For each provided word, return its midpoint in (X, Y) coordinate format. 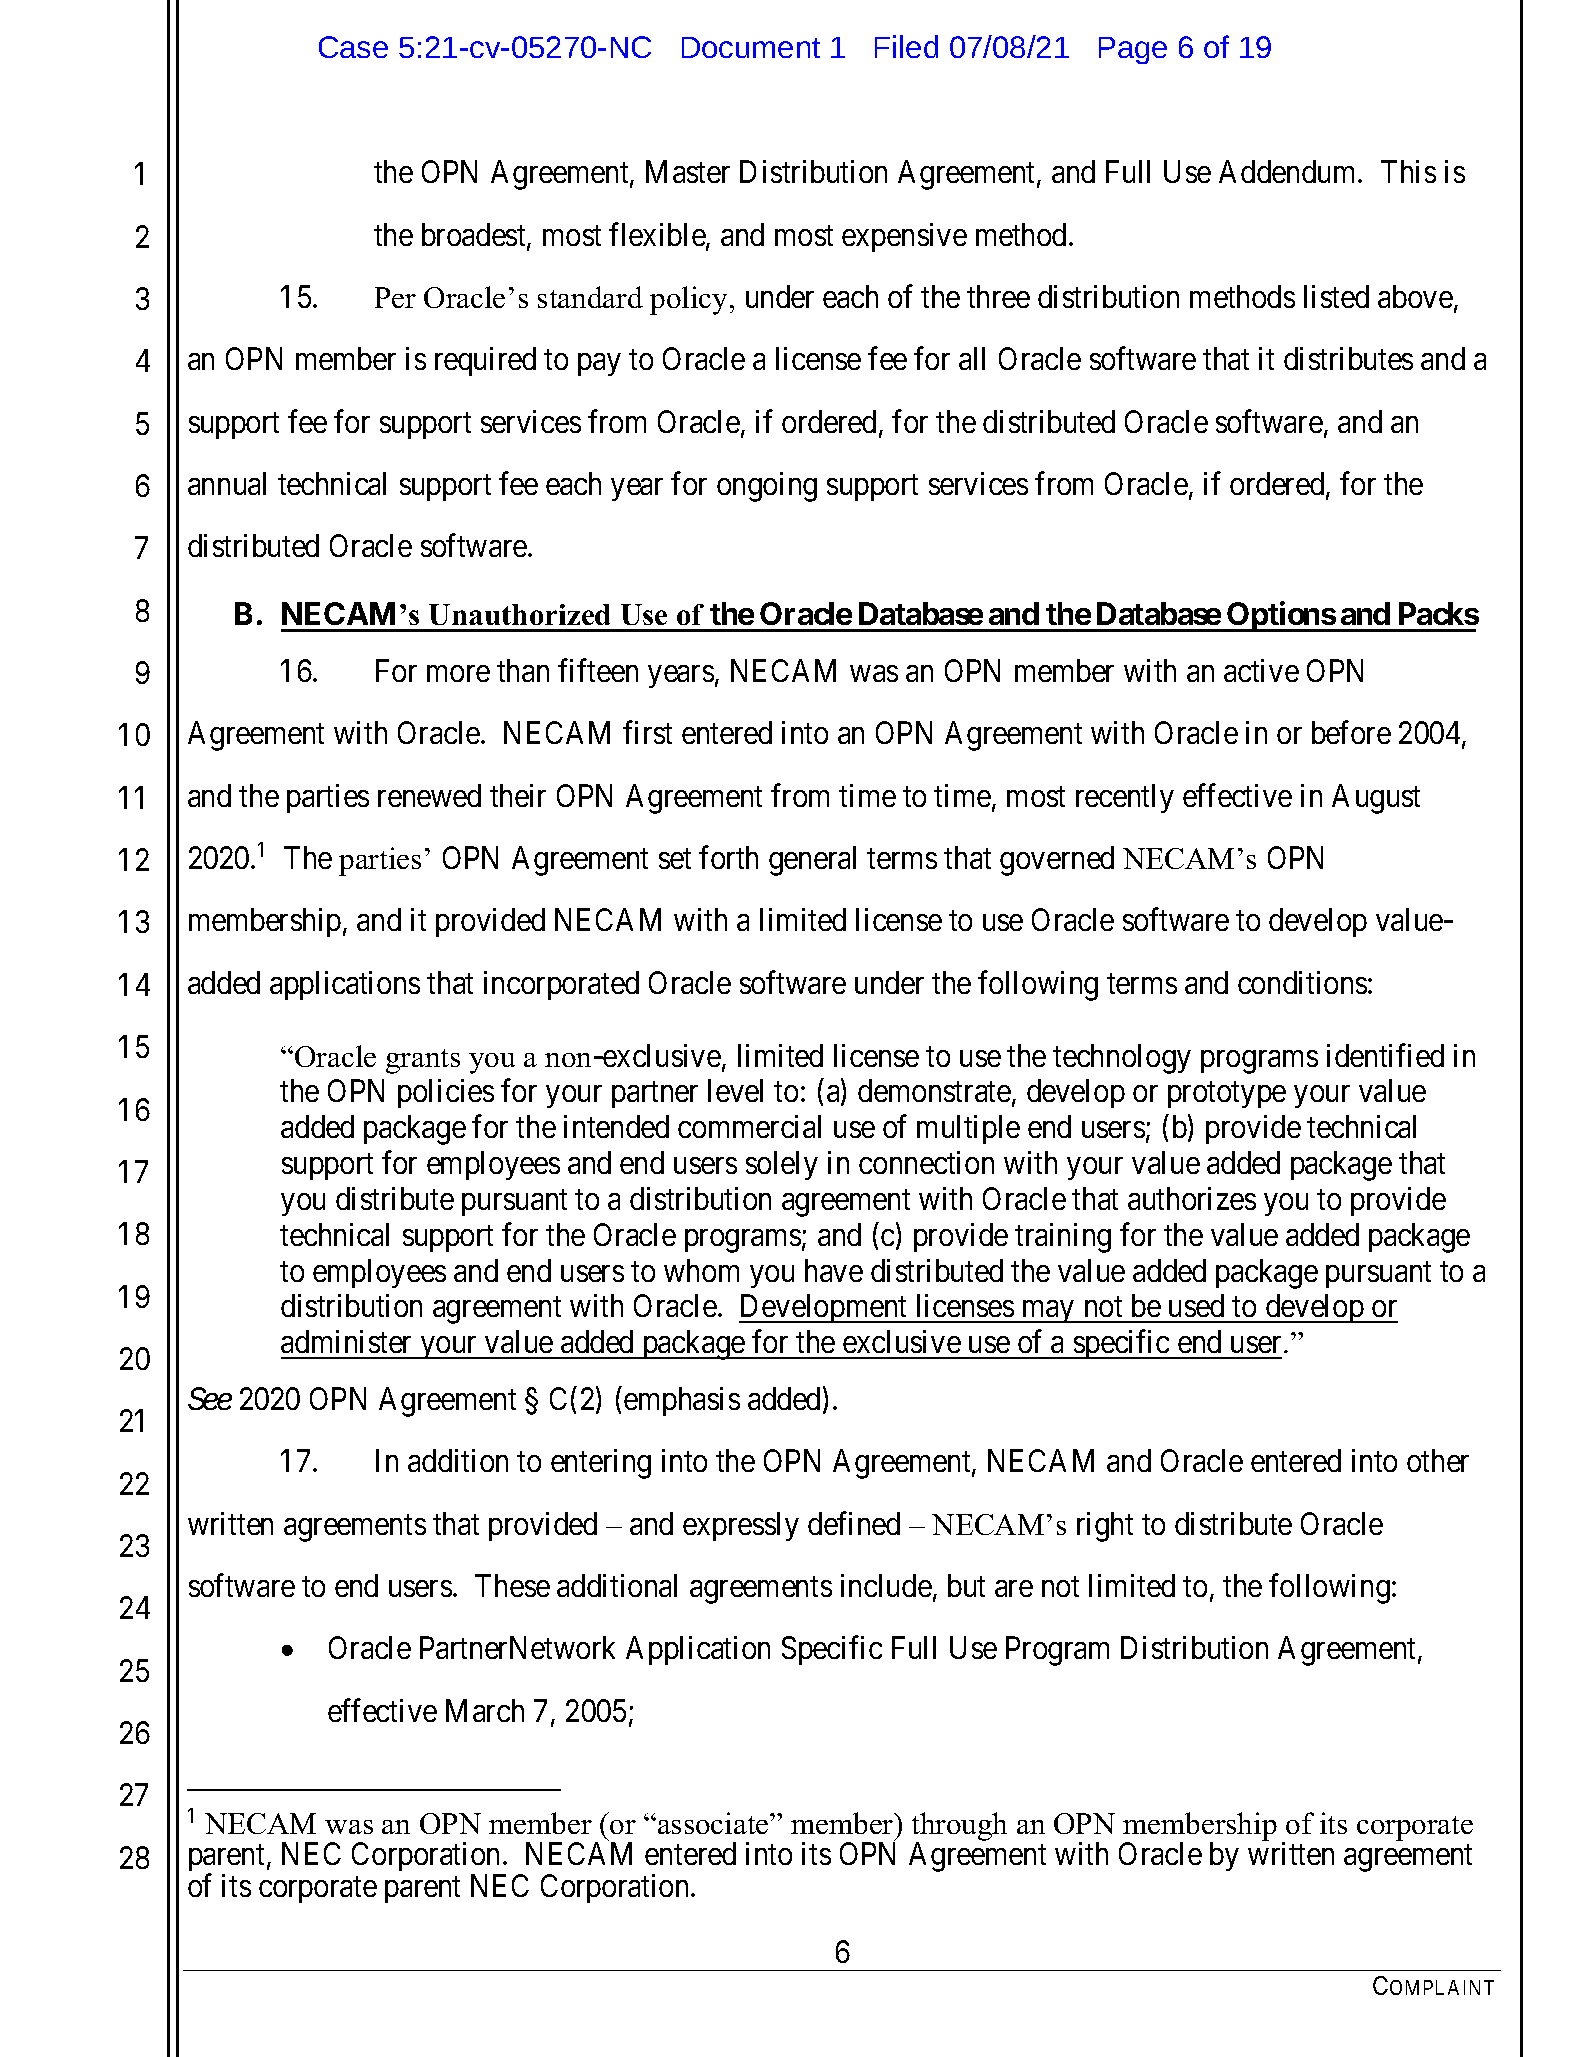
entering (601, 1464)
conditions (1302, 982)
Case (353, 47)
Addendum (1289, 171)
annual (227, 483)
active (1261, 670)
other (1438, 1460)
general (812, 861)
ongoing (767, 487)
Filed (906, 46)
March (485, 1710)
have (834, 1270)
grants (423, 1061)
